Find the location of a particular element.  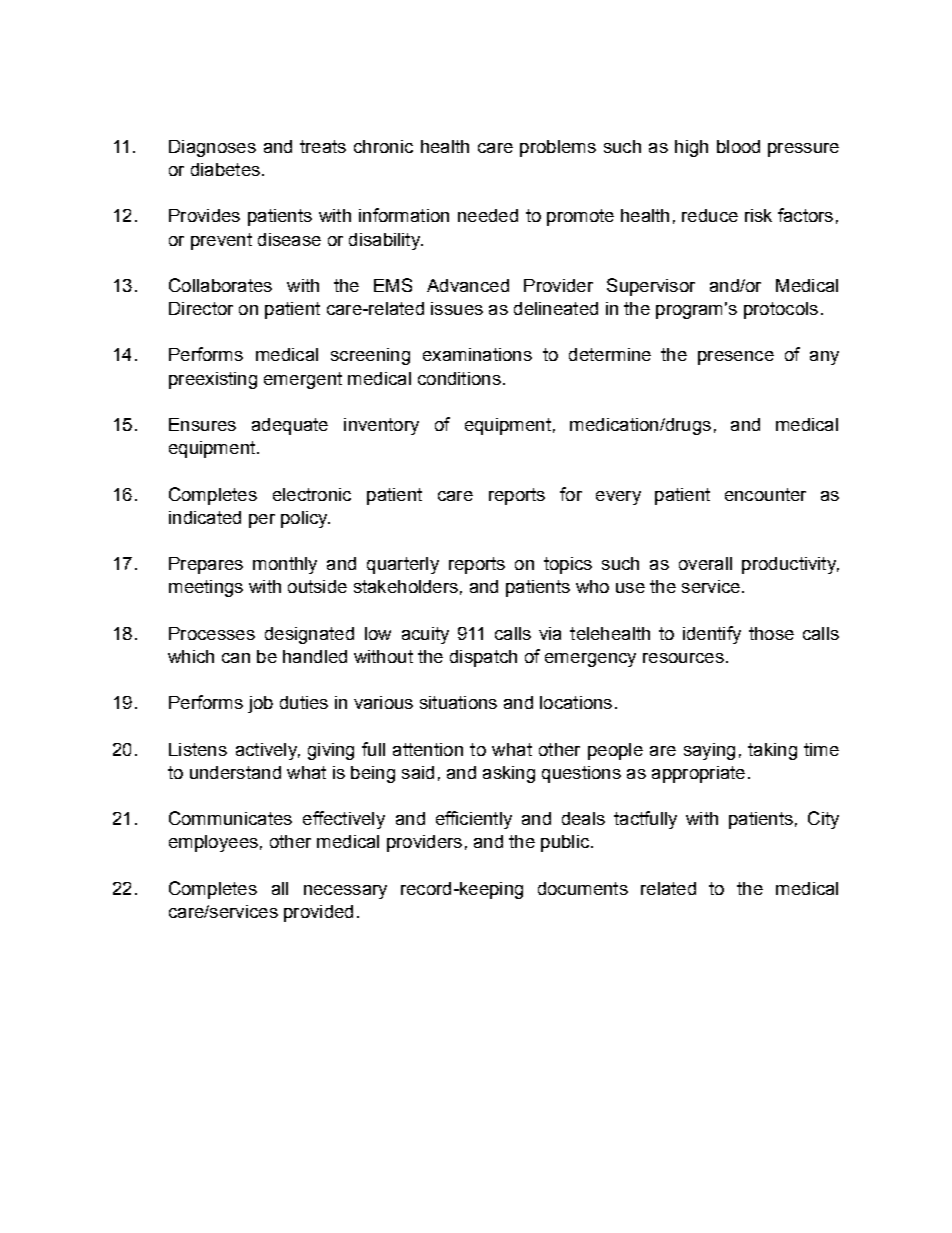

provided is located at coordinates (318, 913).
